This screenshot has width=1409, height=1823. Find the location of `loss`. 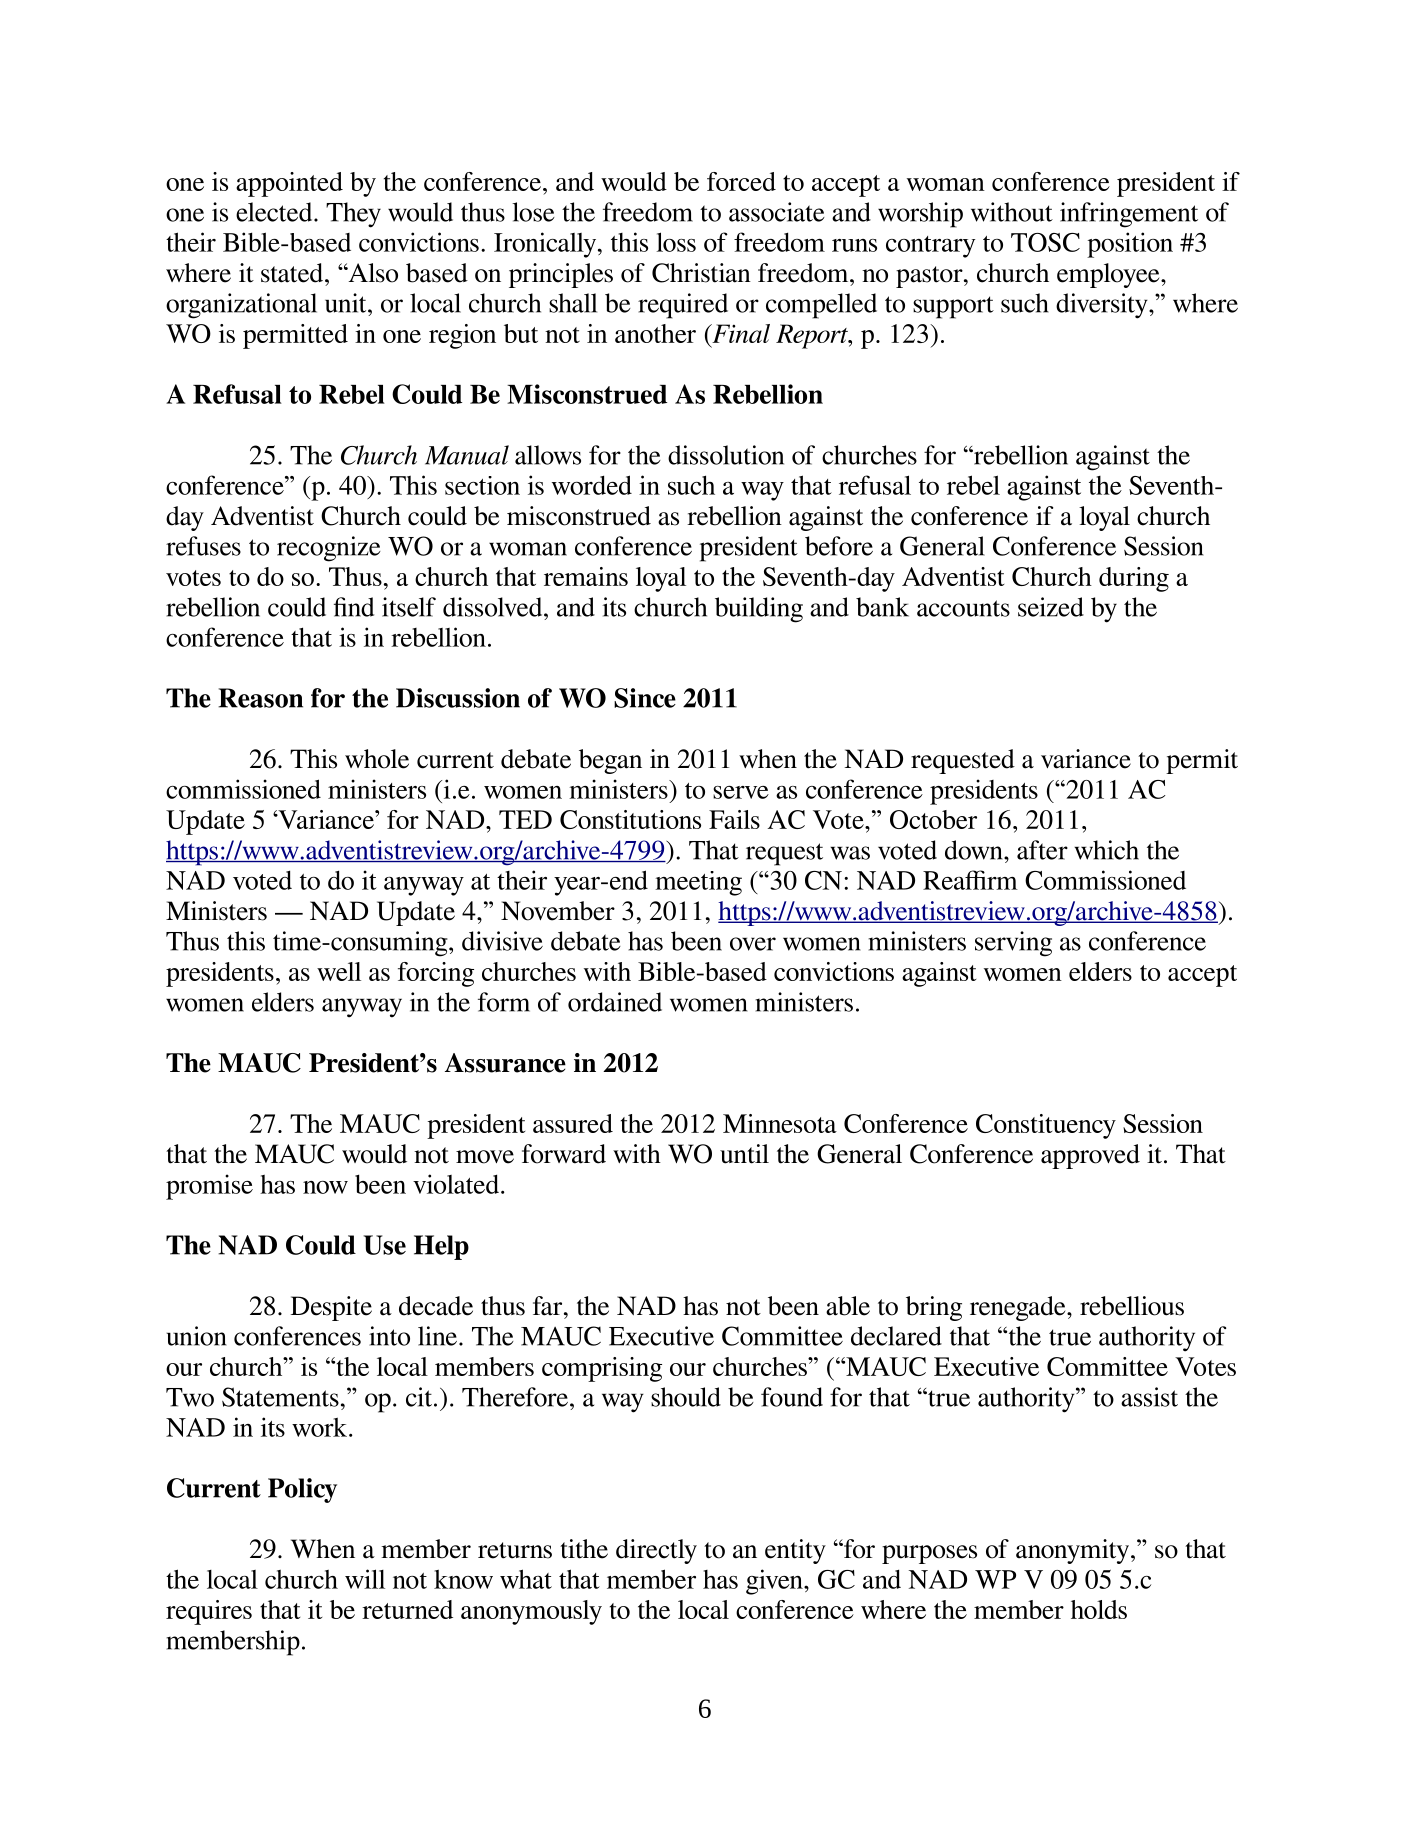

loss is located at coordinates (676, 242).
